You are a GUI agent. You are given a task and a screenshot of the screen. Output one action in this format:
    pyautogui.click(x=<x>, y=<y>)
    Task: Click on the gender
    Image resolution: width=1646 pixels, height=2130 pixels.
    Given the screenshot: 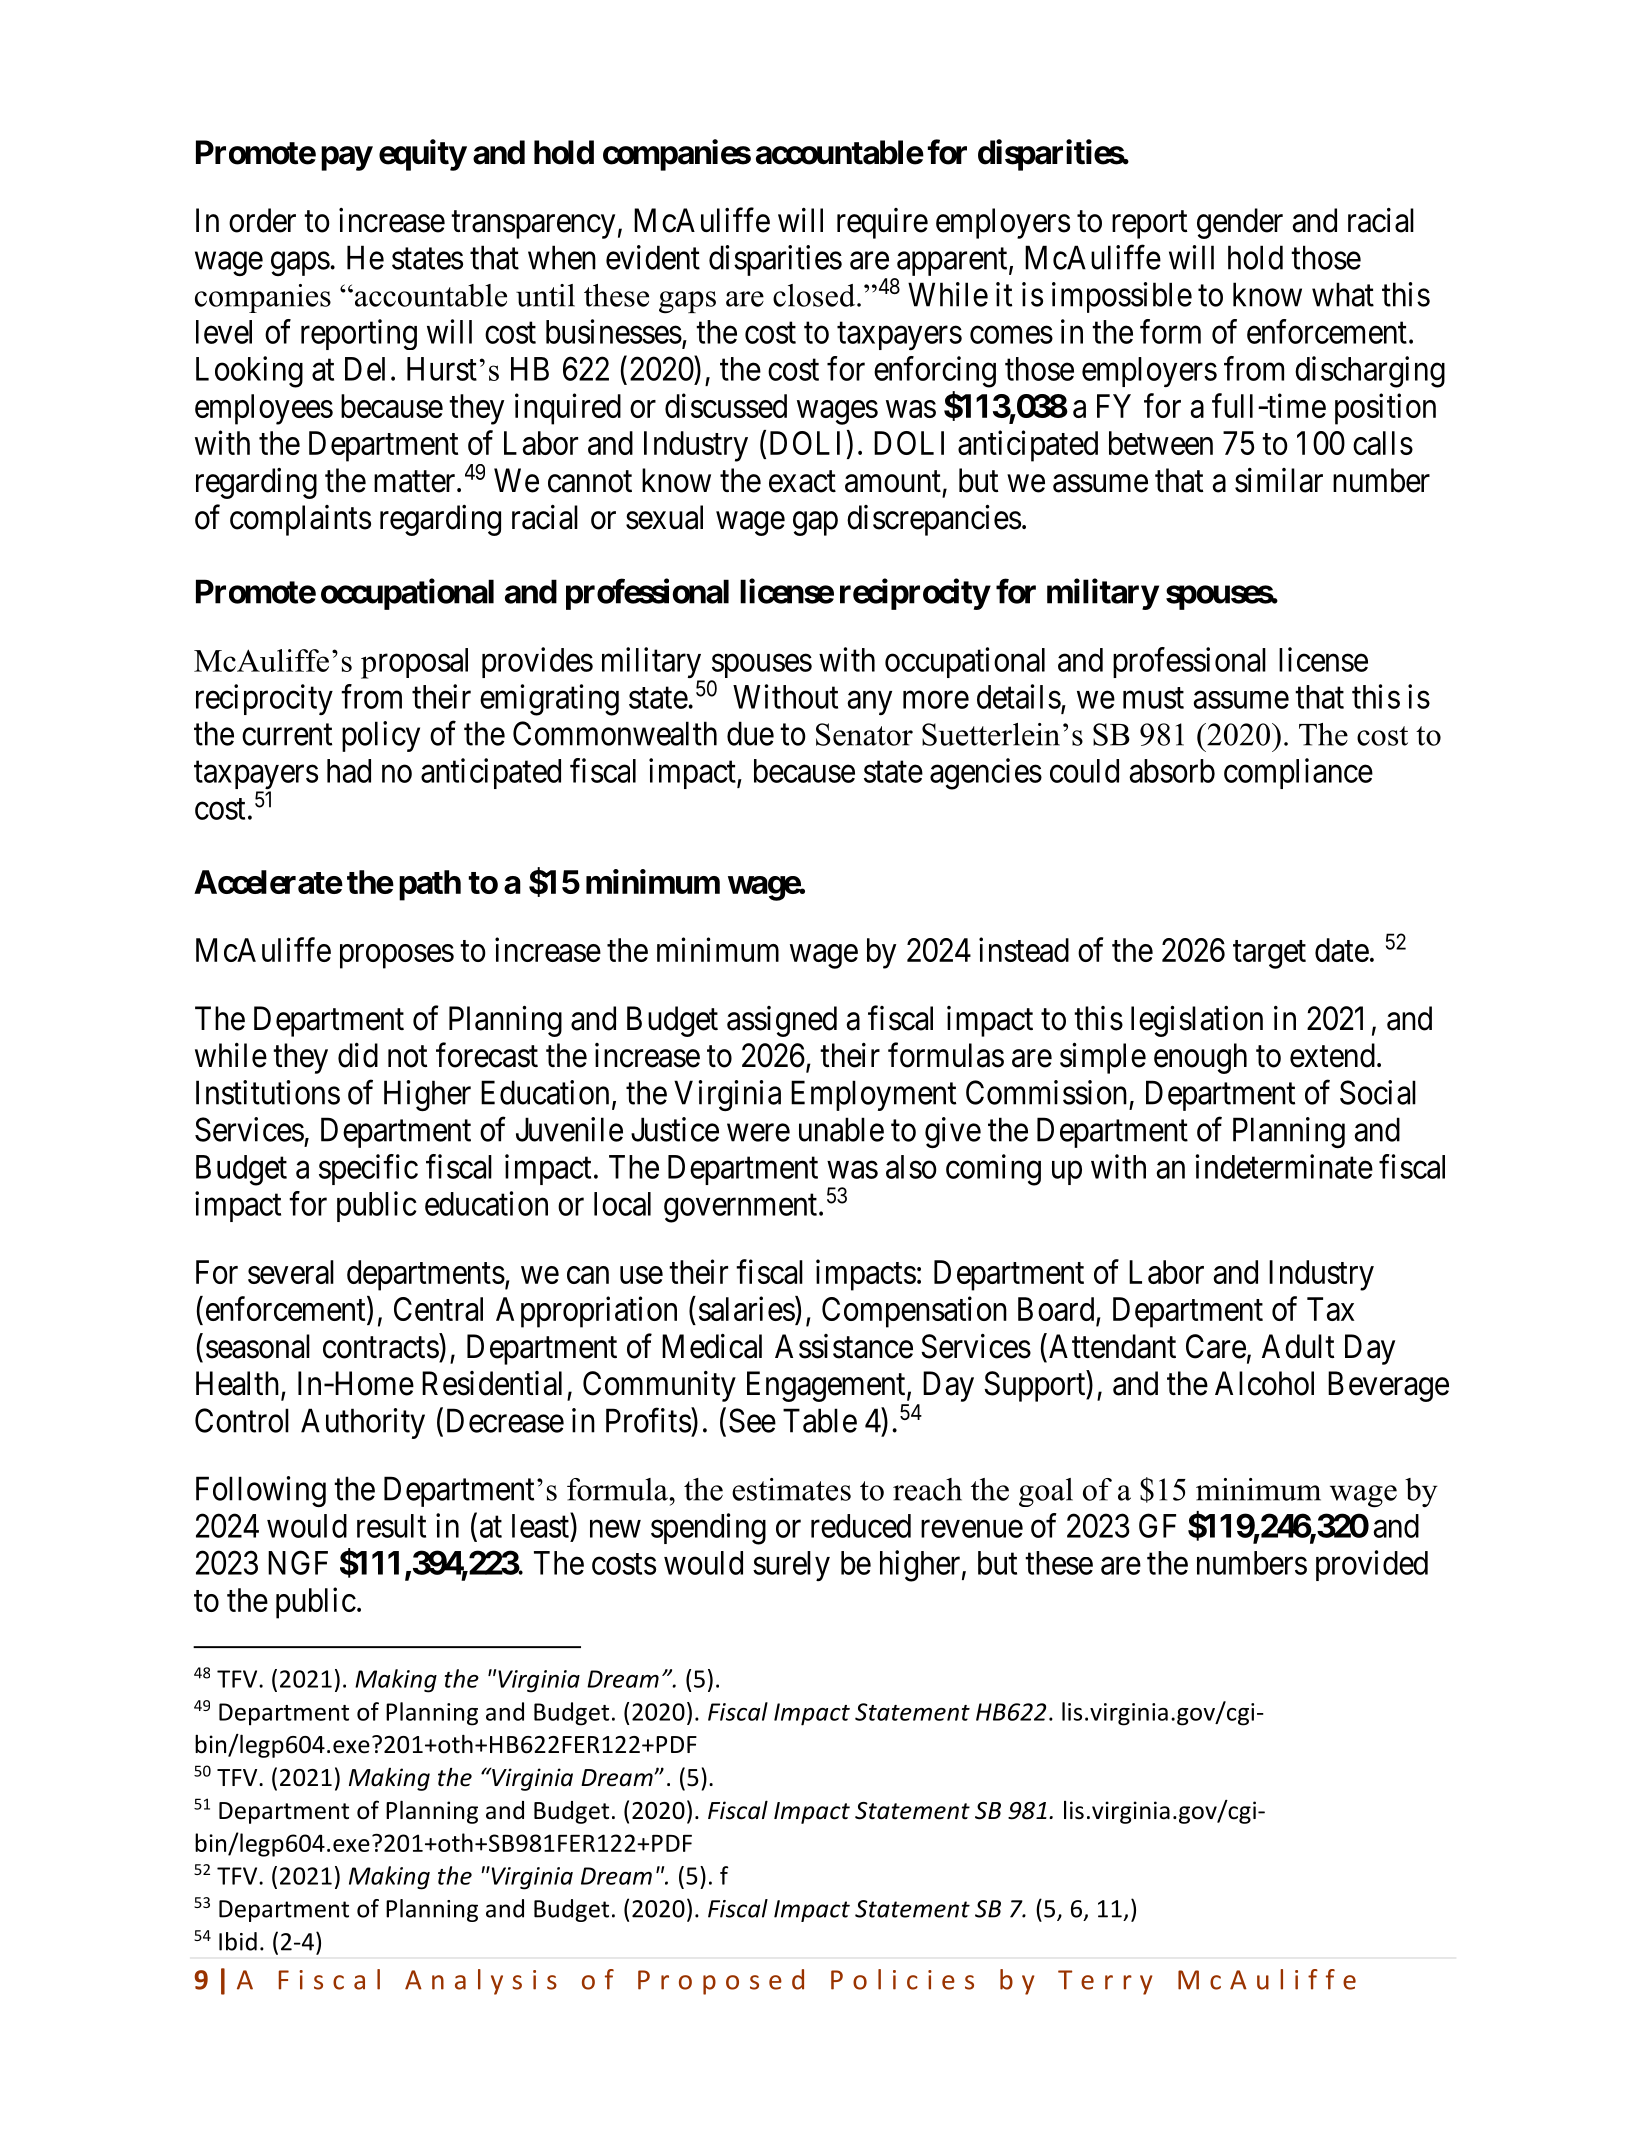 What is the action you would take?
    pyautogui.click(x=1240, y=223)
